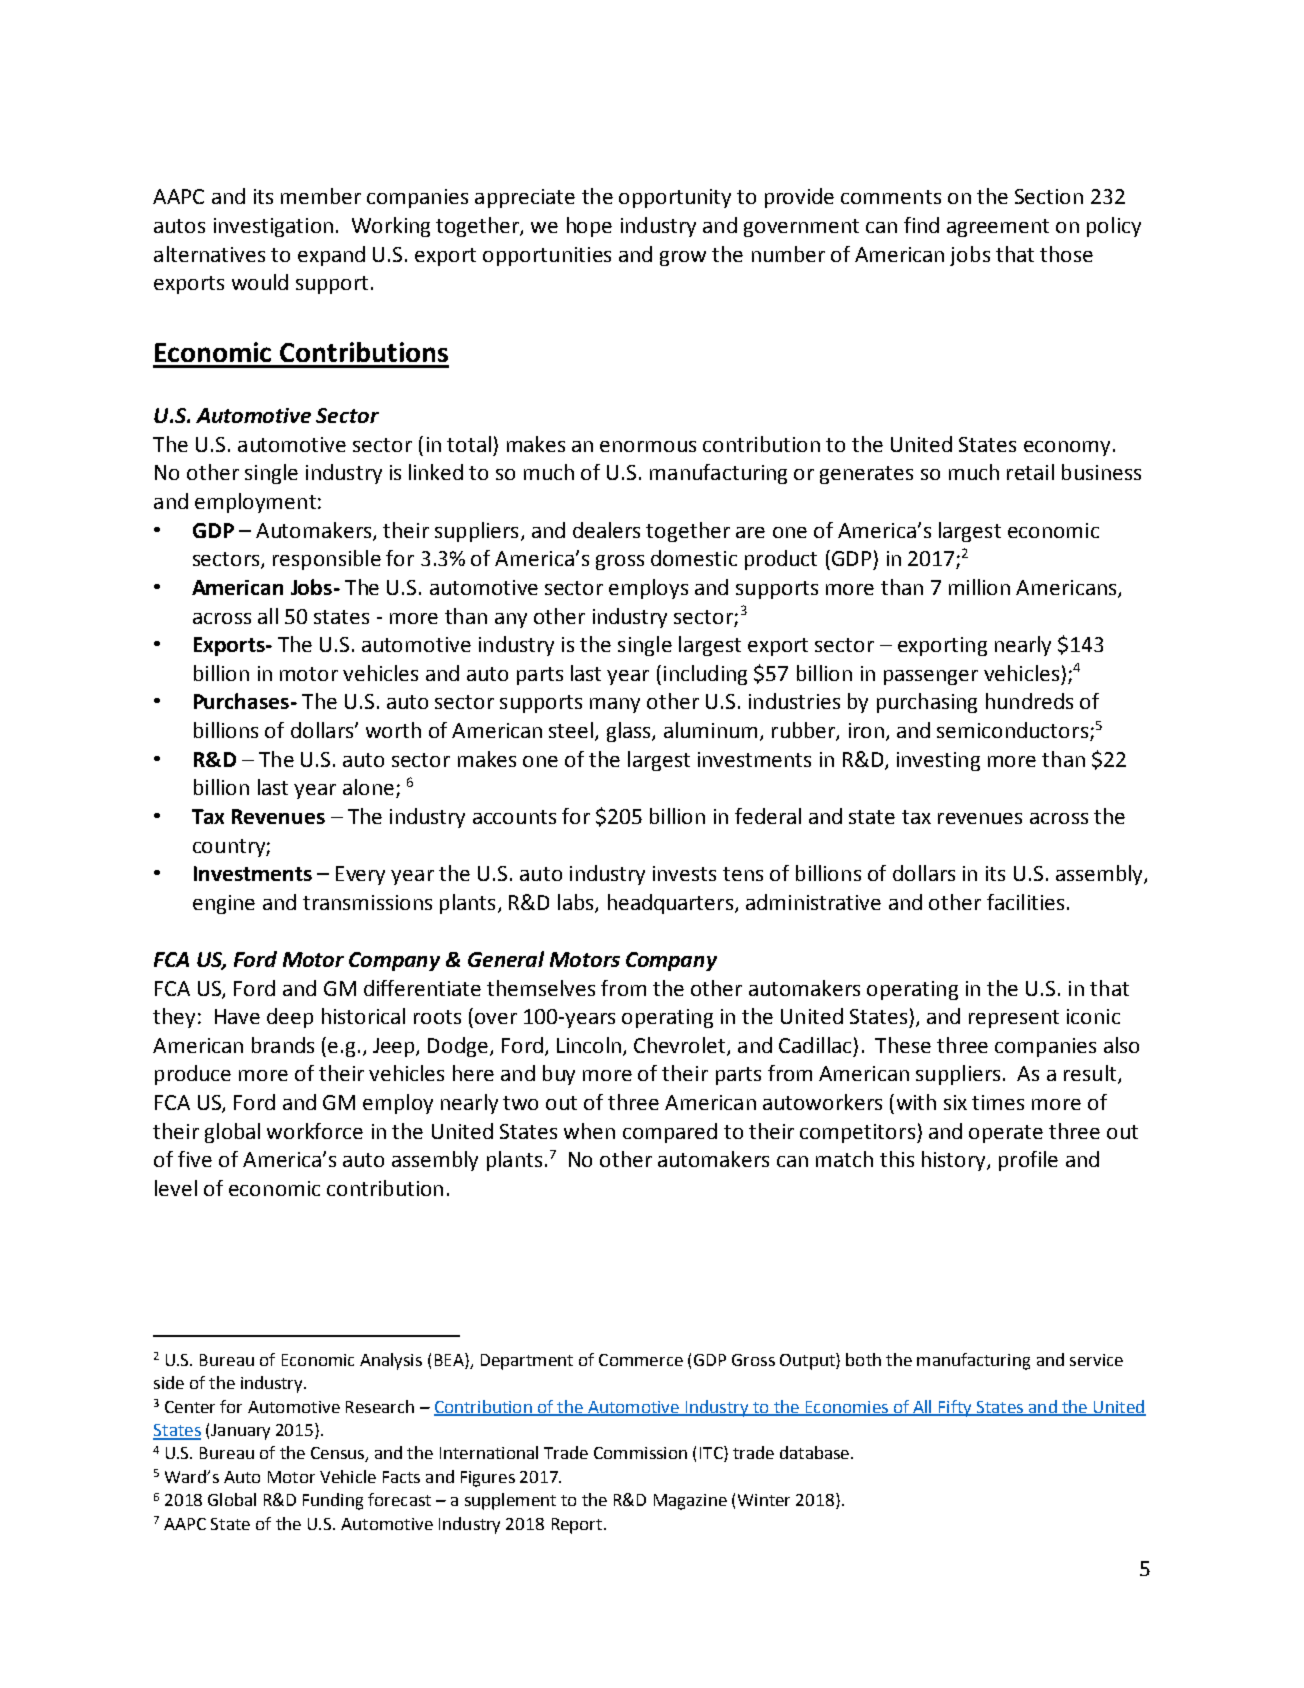 This page has height=1688, width=1304. I want to click on facilities, so click(1025, 902).
